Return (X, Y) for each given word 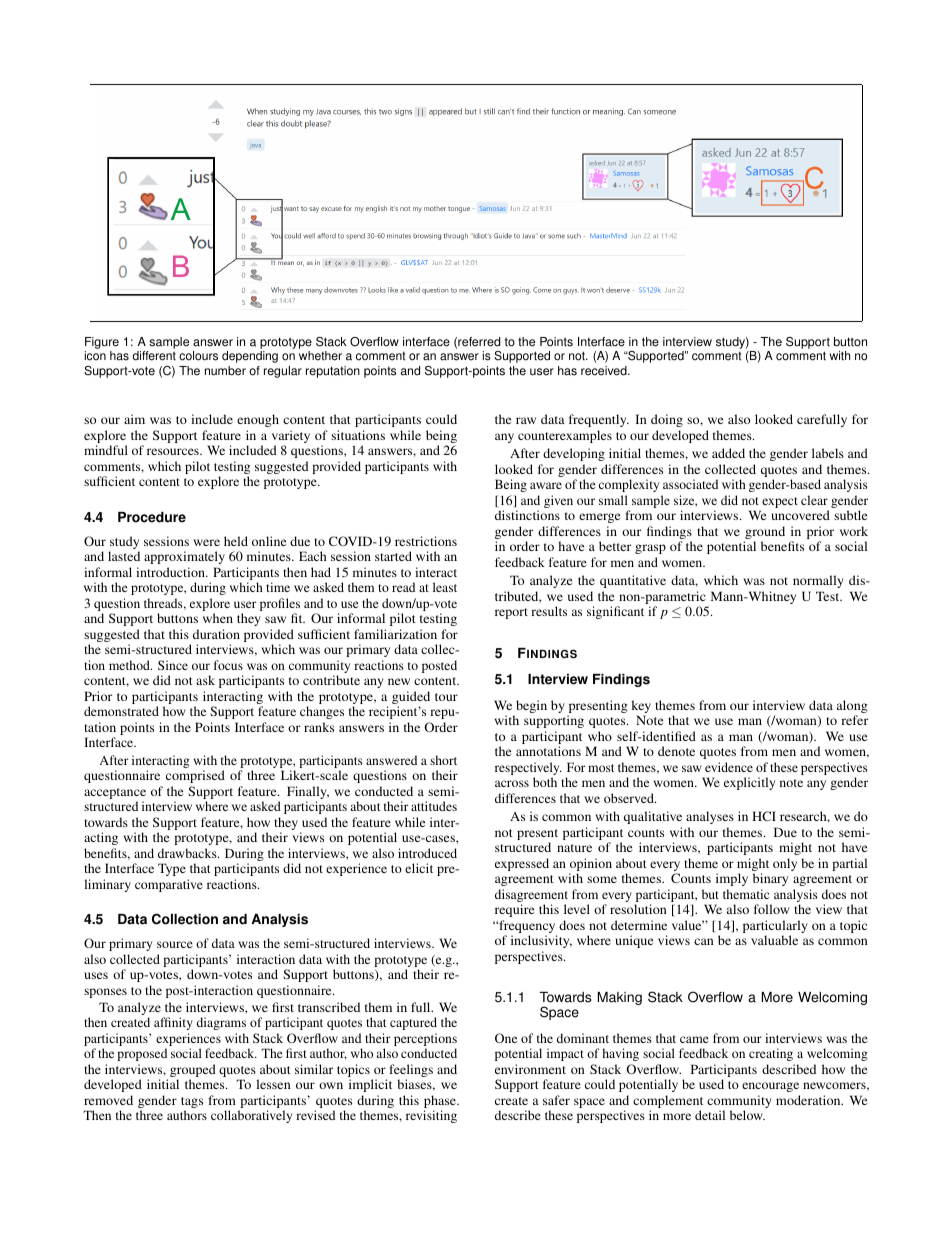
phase (441, 1103)
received (605, 371)
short (443, 760)
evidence (729, 767)
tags (192, 1104)
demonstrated (121, 711)
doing (667, 420)
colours (198, 356)
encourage (770, 1087)
